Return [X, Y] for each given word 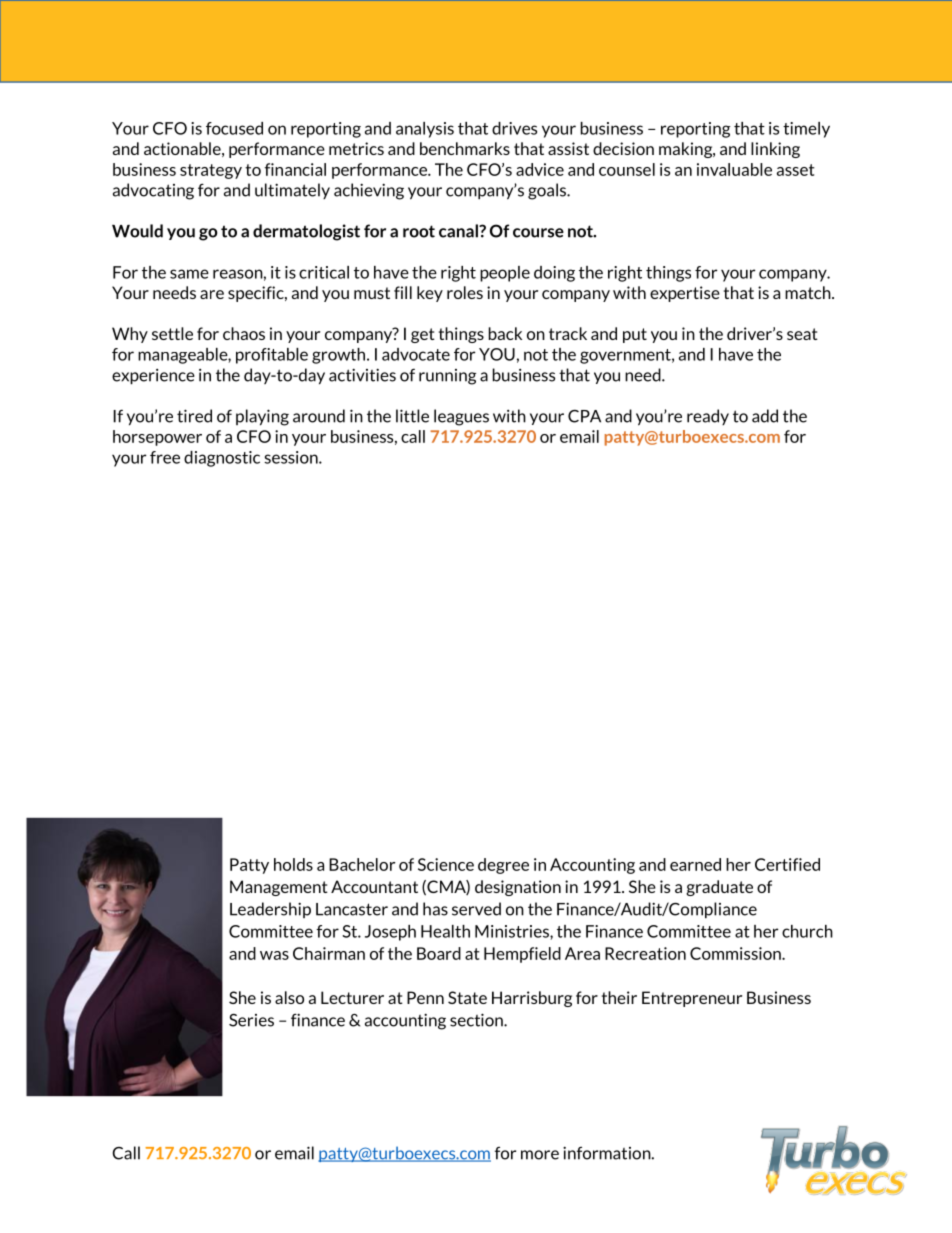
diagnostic [222, 459]
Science [446, 864]
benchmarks [465, 148]
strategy [211, 171]
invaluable [734, 169]
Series [251, 1020]
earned [695, 864]
